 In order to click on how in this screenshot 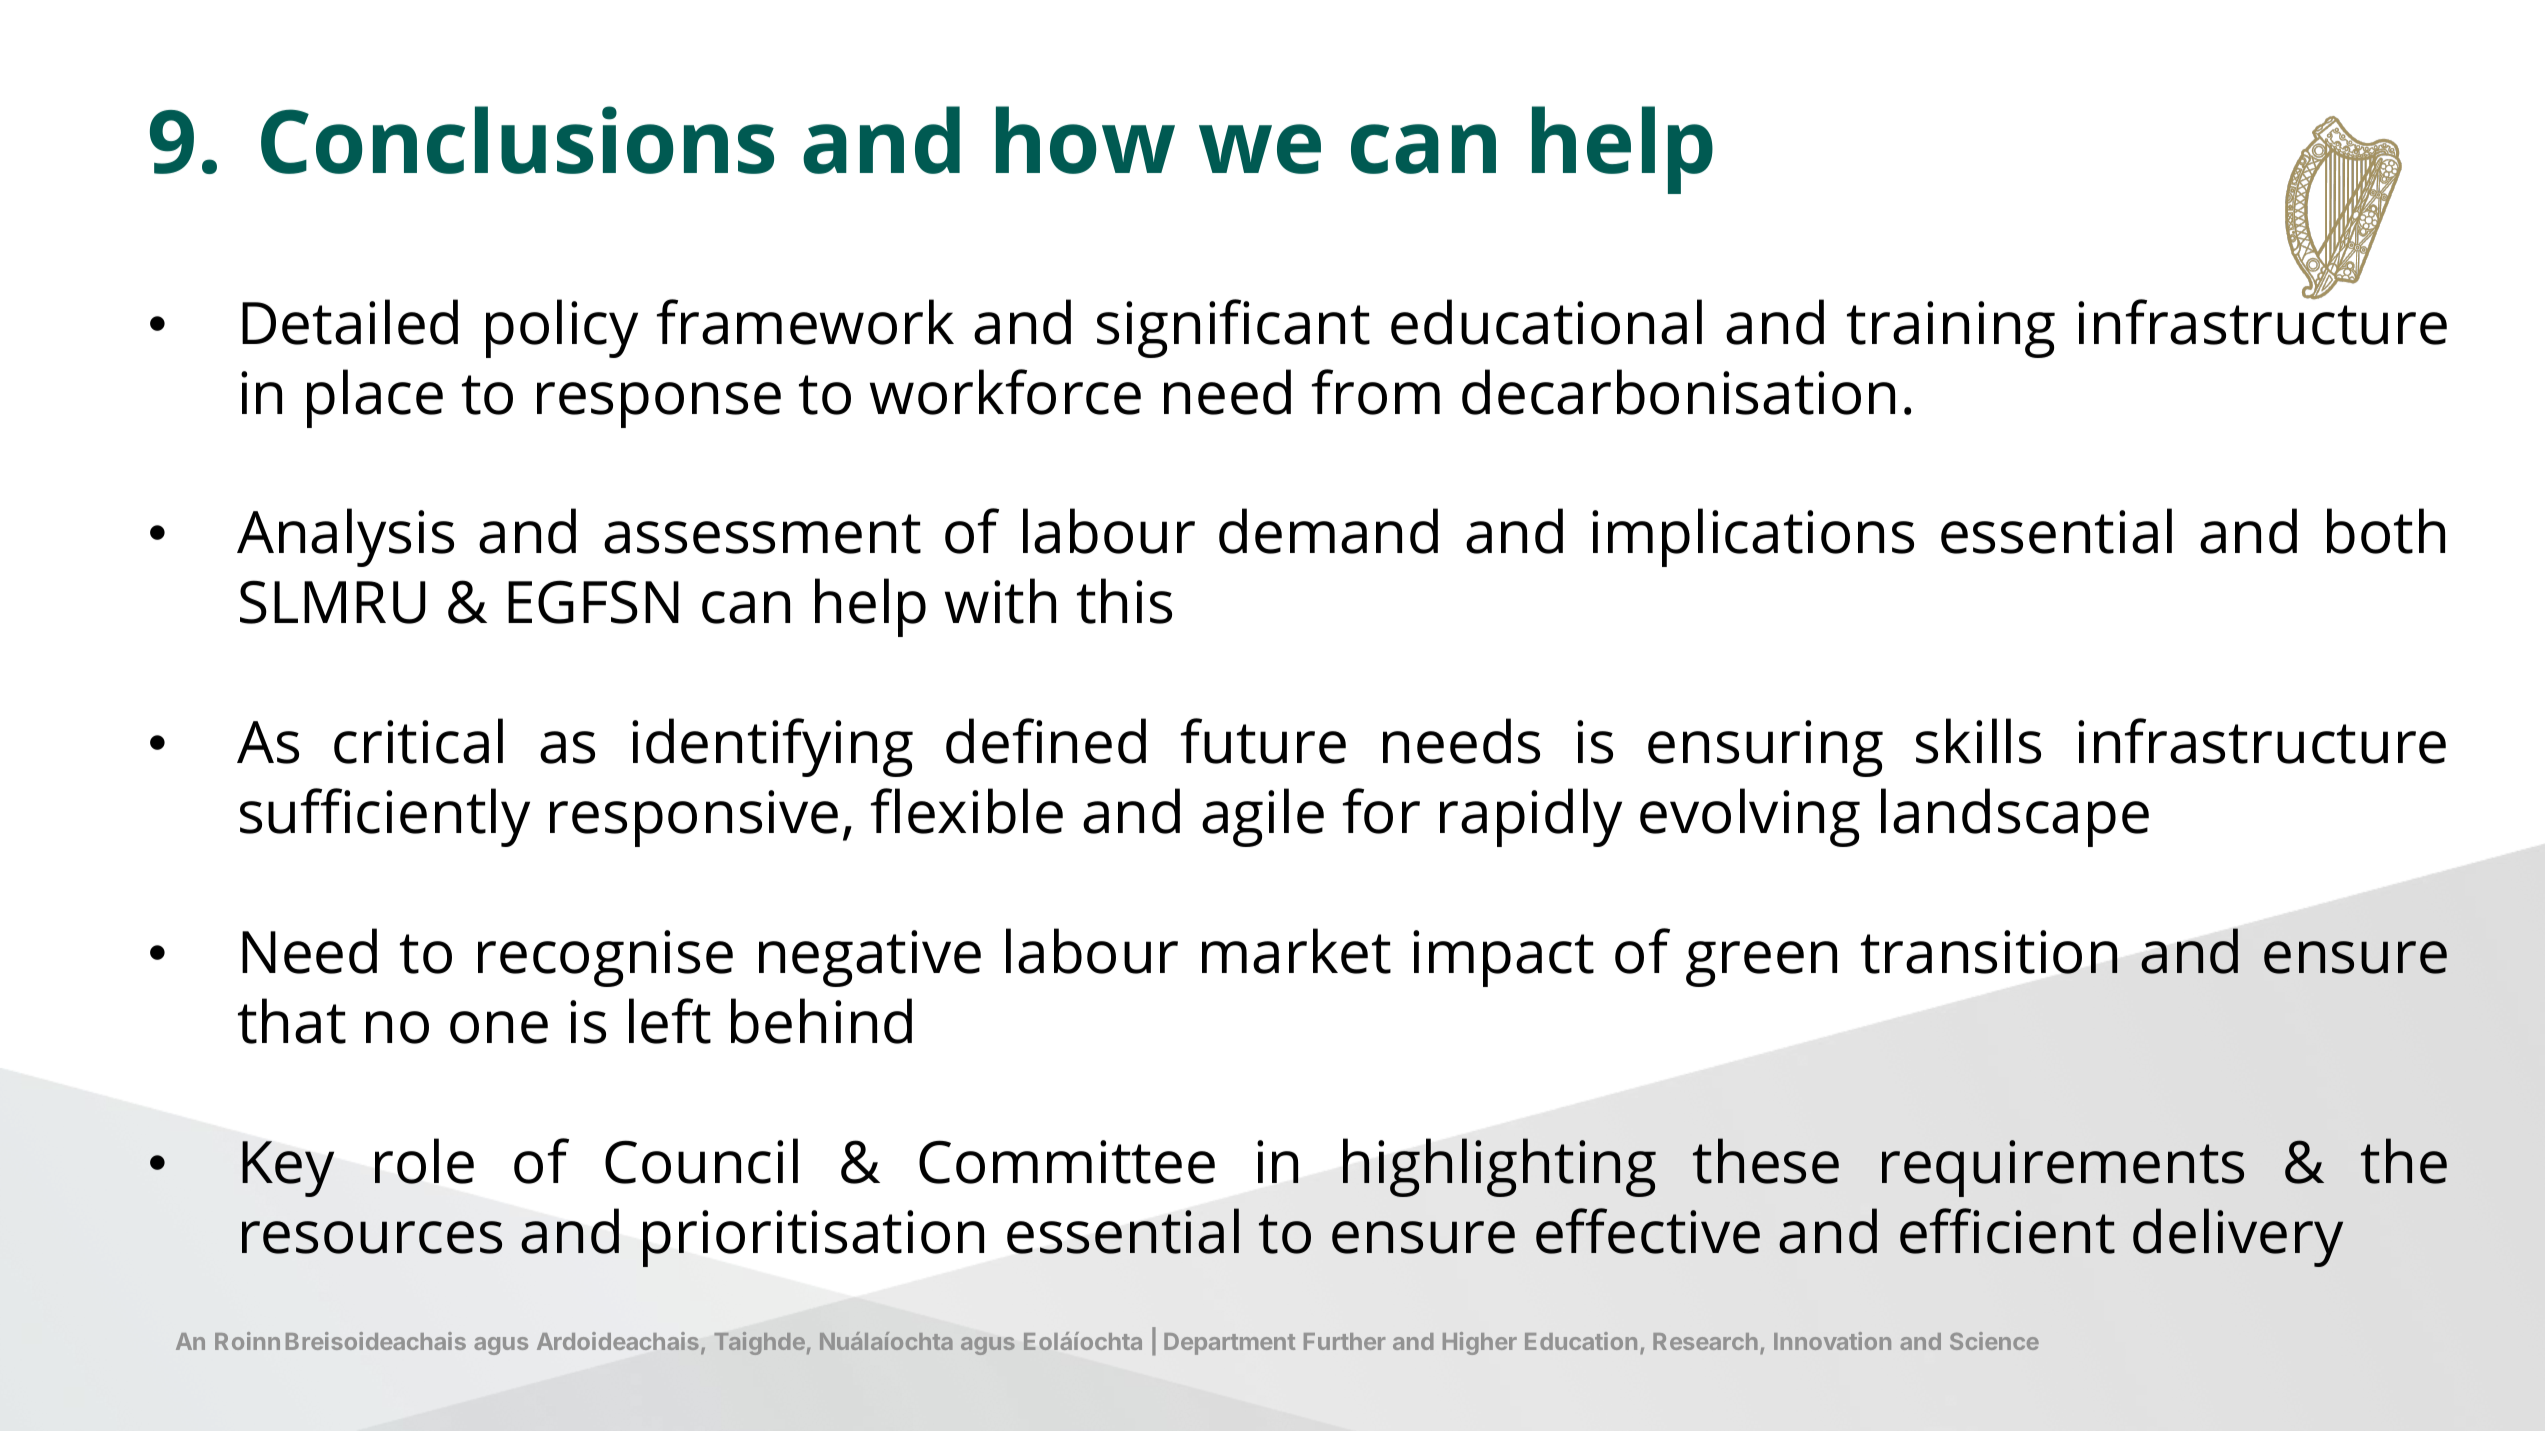, I will do `click(1085, 140)`.
